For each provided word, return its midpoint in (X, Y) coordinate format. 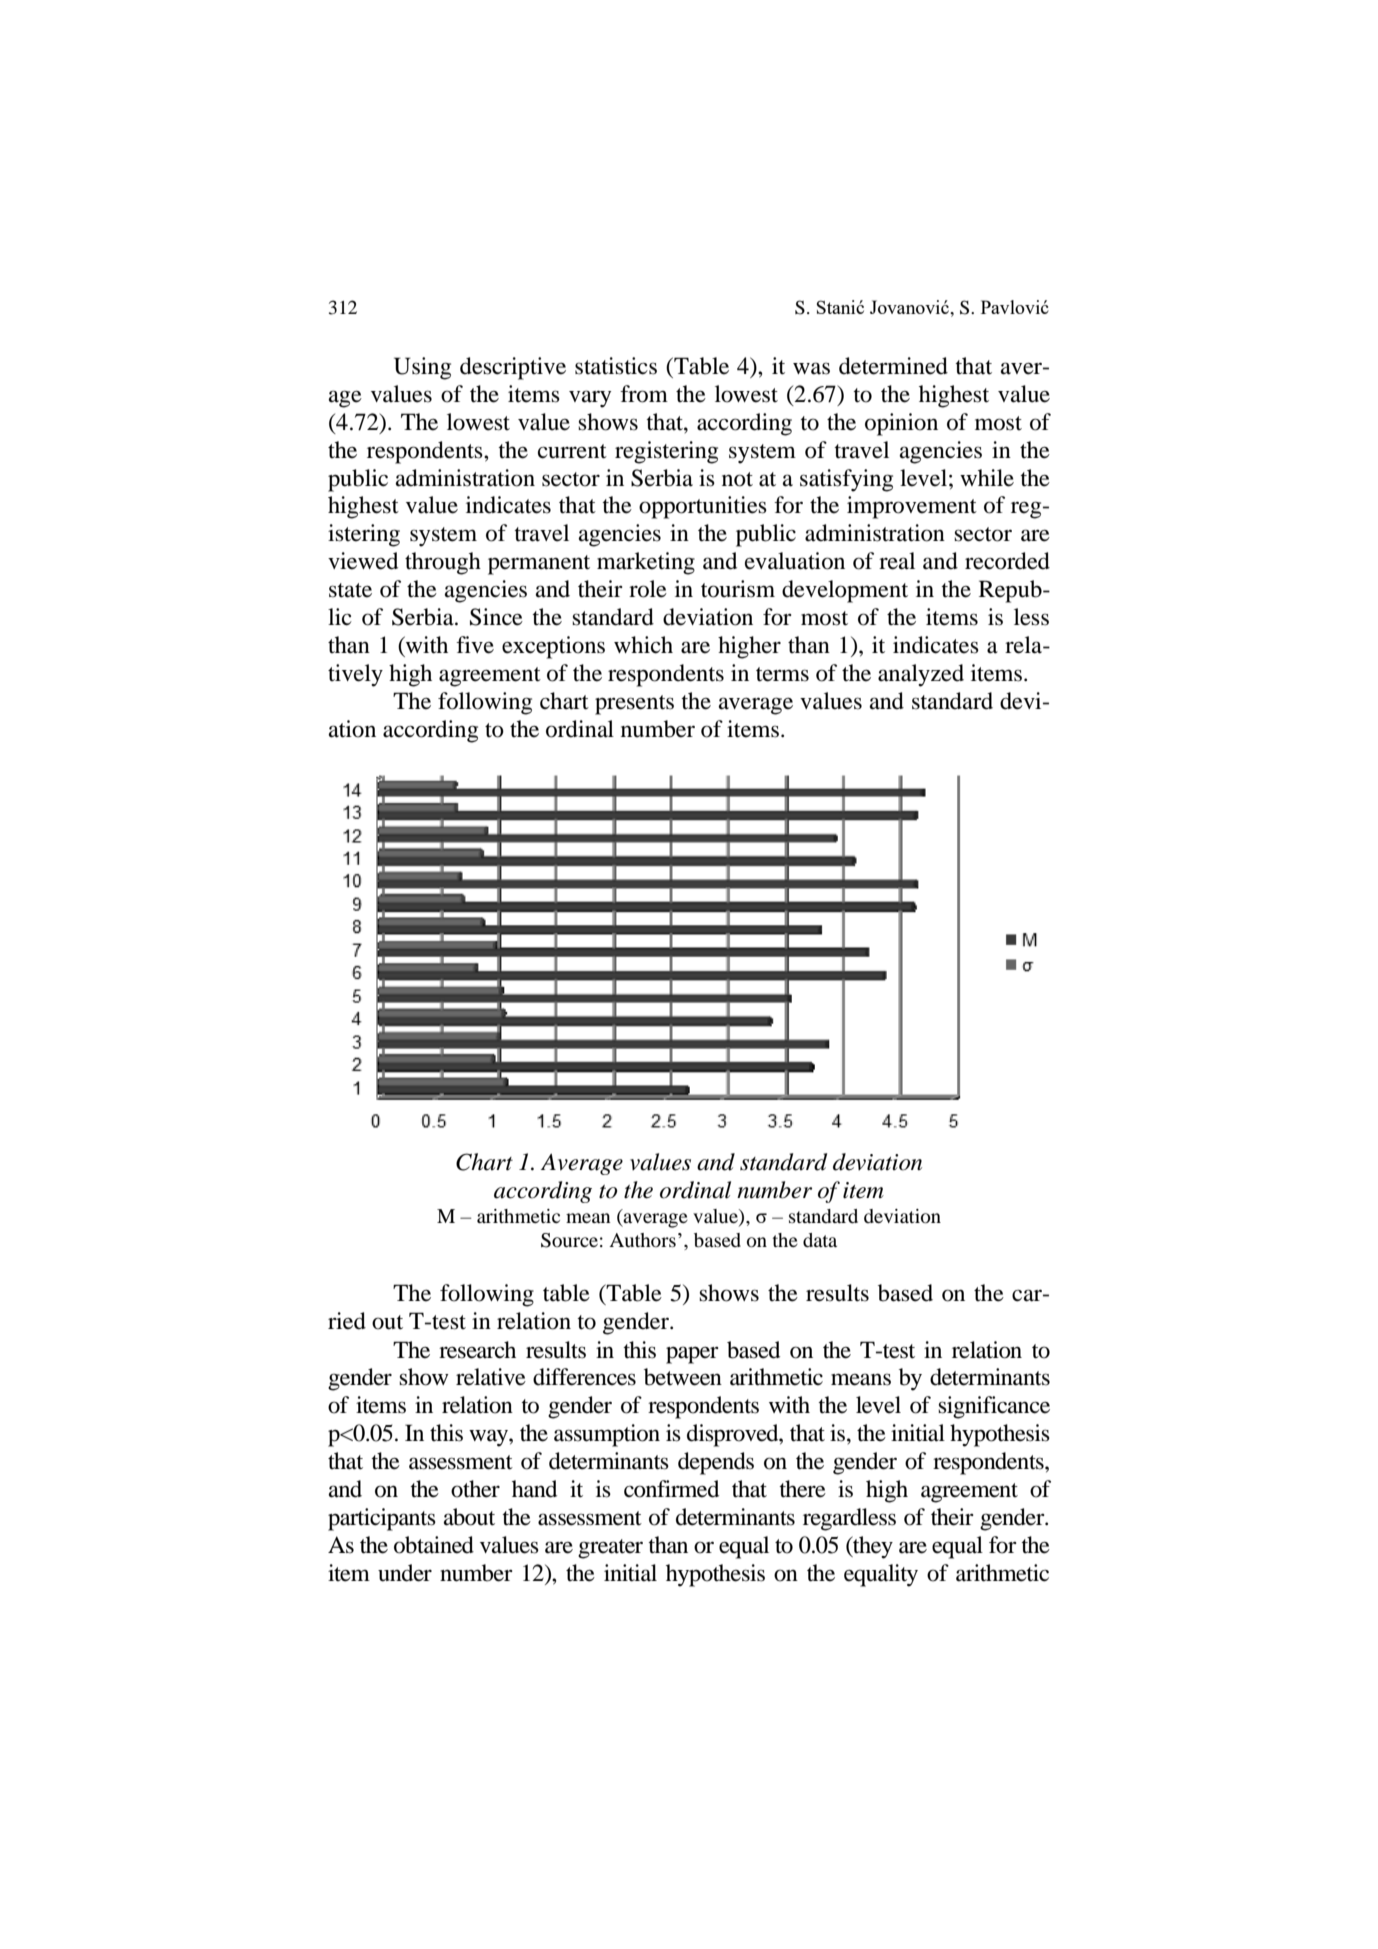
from (644, 394)
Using (422, 368)
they (872, 1547)
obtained (434, 1545)
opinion (901, 424)
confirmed (671, 1489)
